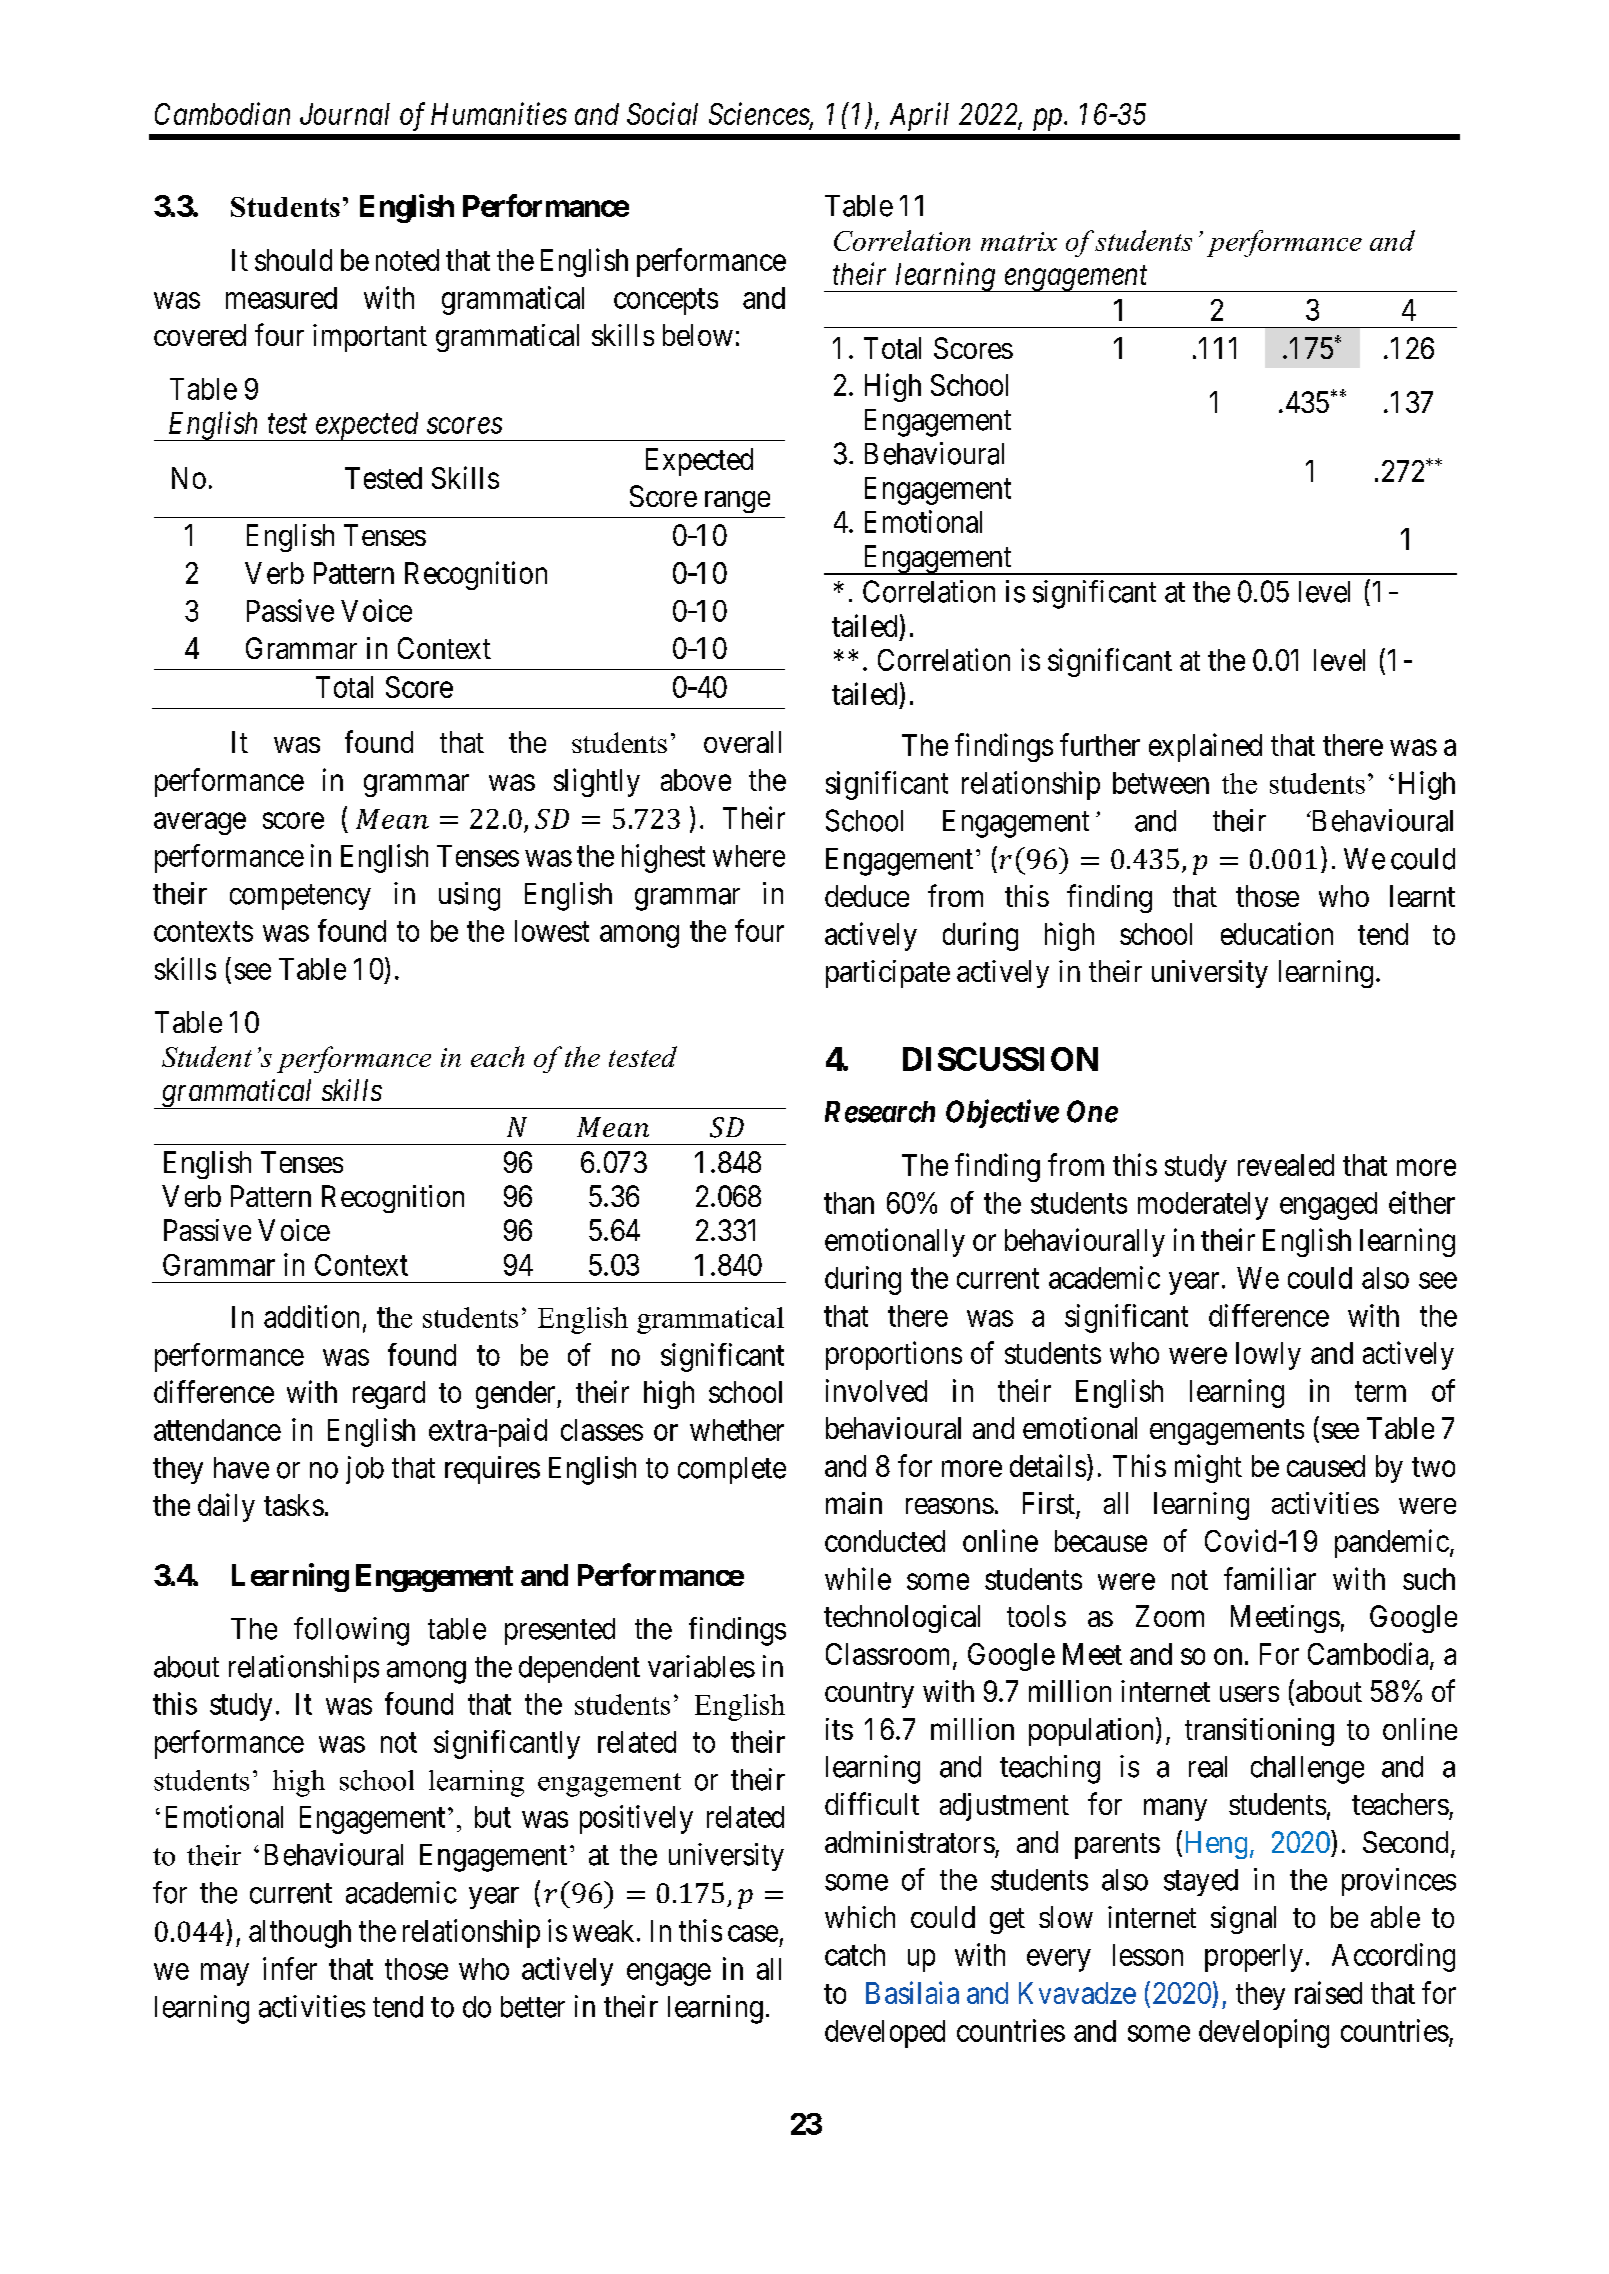 The width and height of the screenshot is (1609, 2274). What do you see at coordinates (1205, 747) in the screenshot?
I see `explained` at bounding box center [1205, 747].
